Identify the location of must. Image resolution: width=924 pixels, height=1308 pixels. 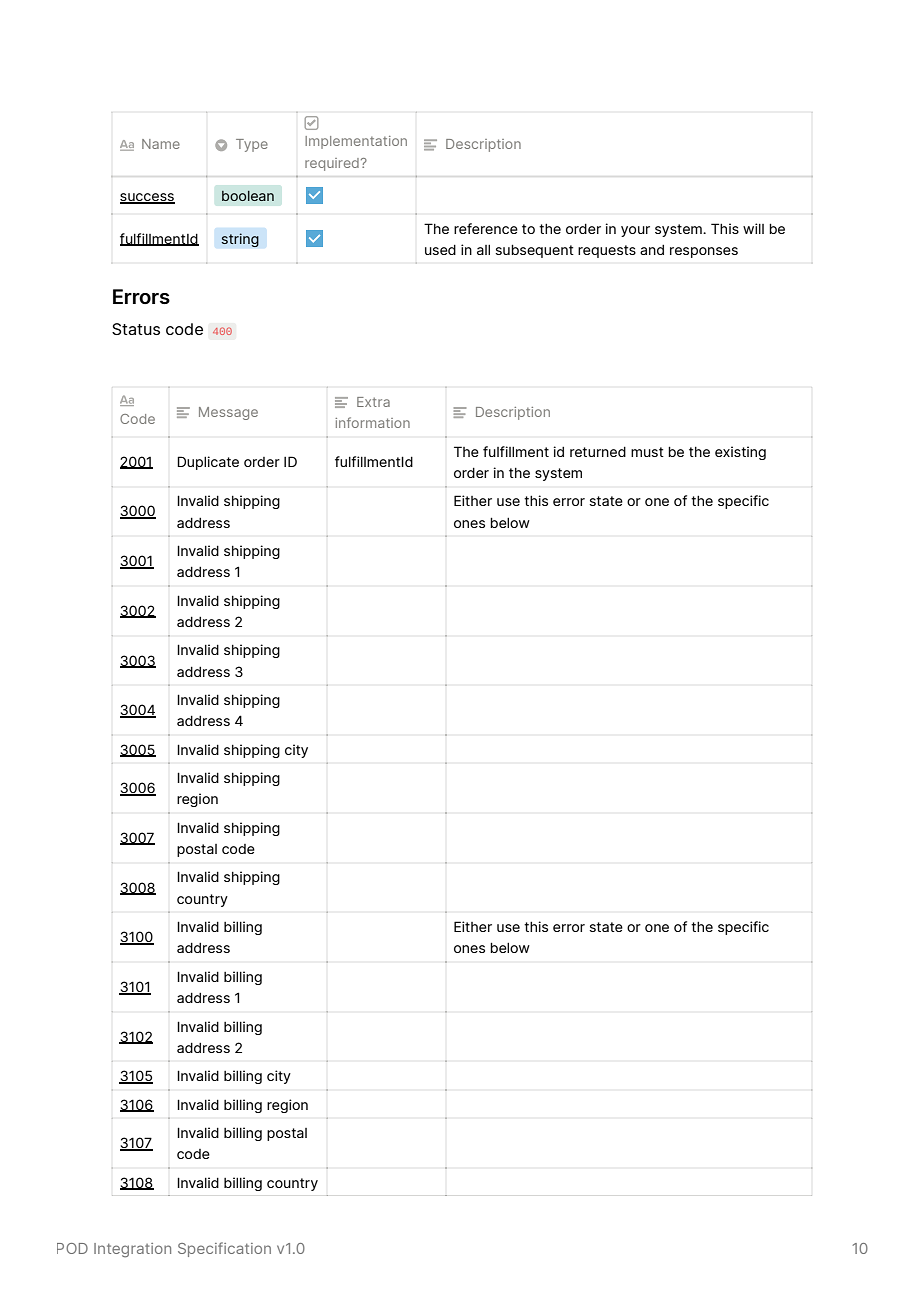
(647, 452).
